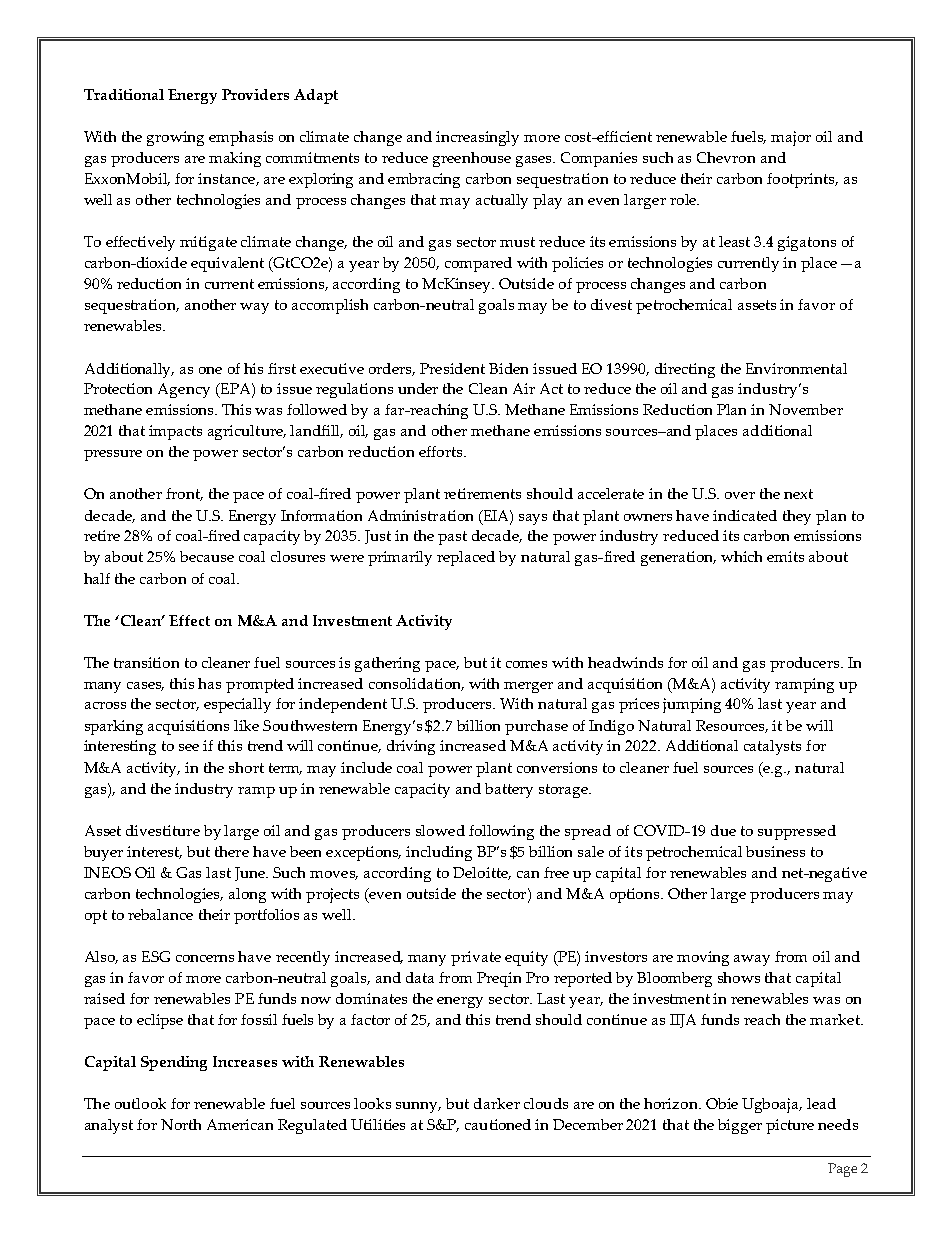  Describe the element at coordinates (791, 138) in the screenshot. I see `major` at that location.
